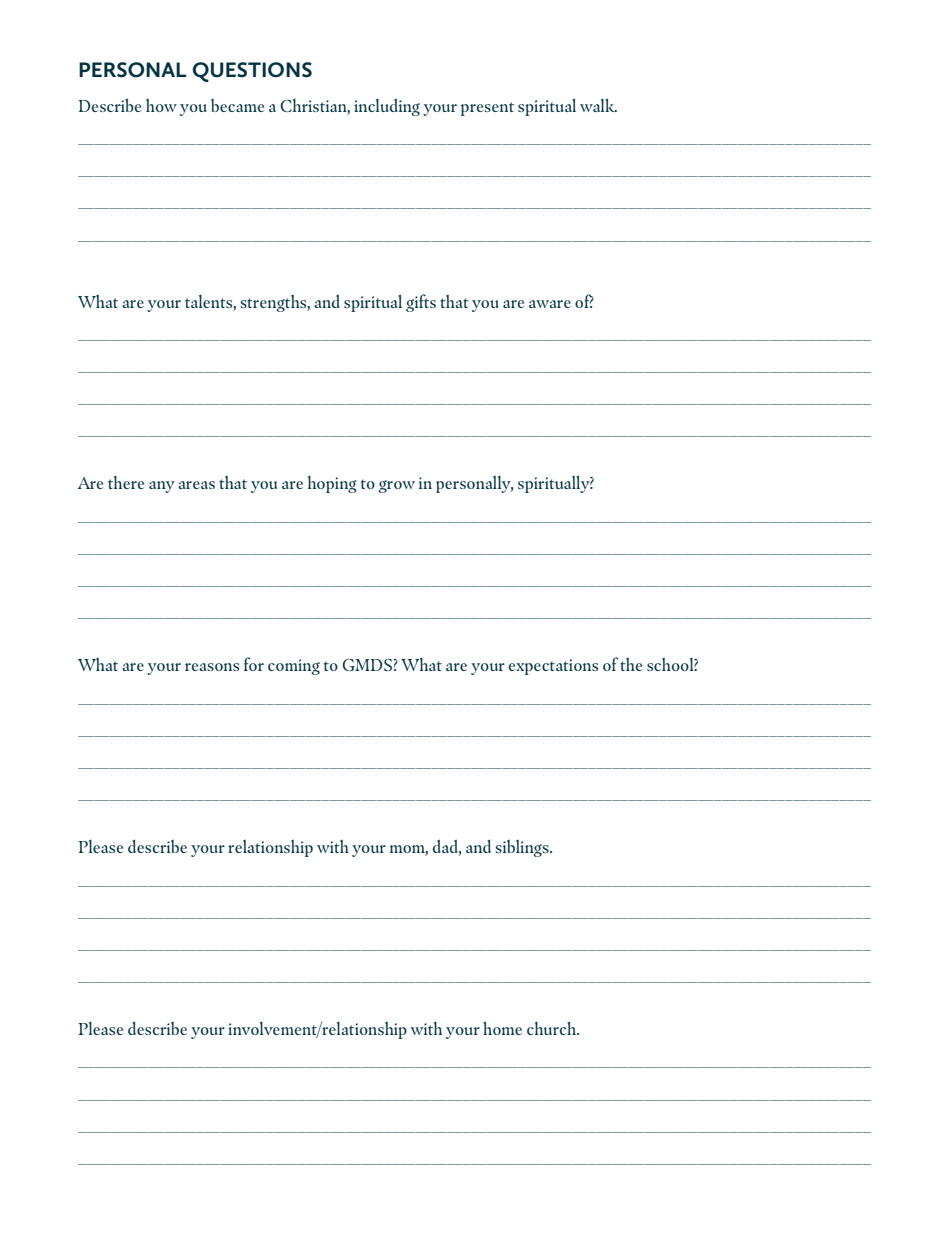  I want to click on how, so click(161, 105).
